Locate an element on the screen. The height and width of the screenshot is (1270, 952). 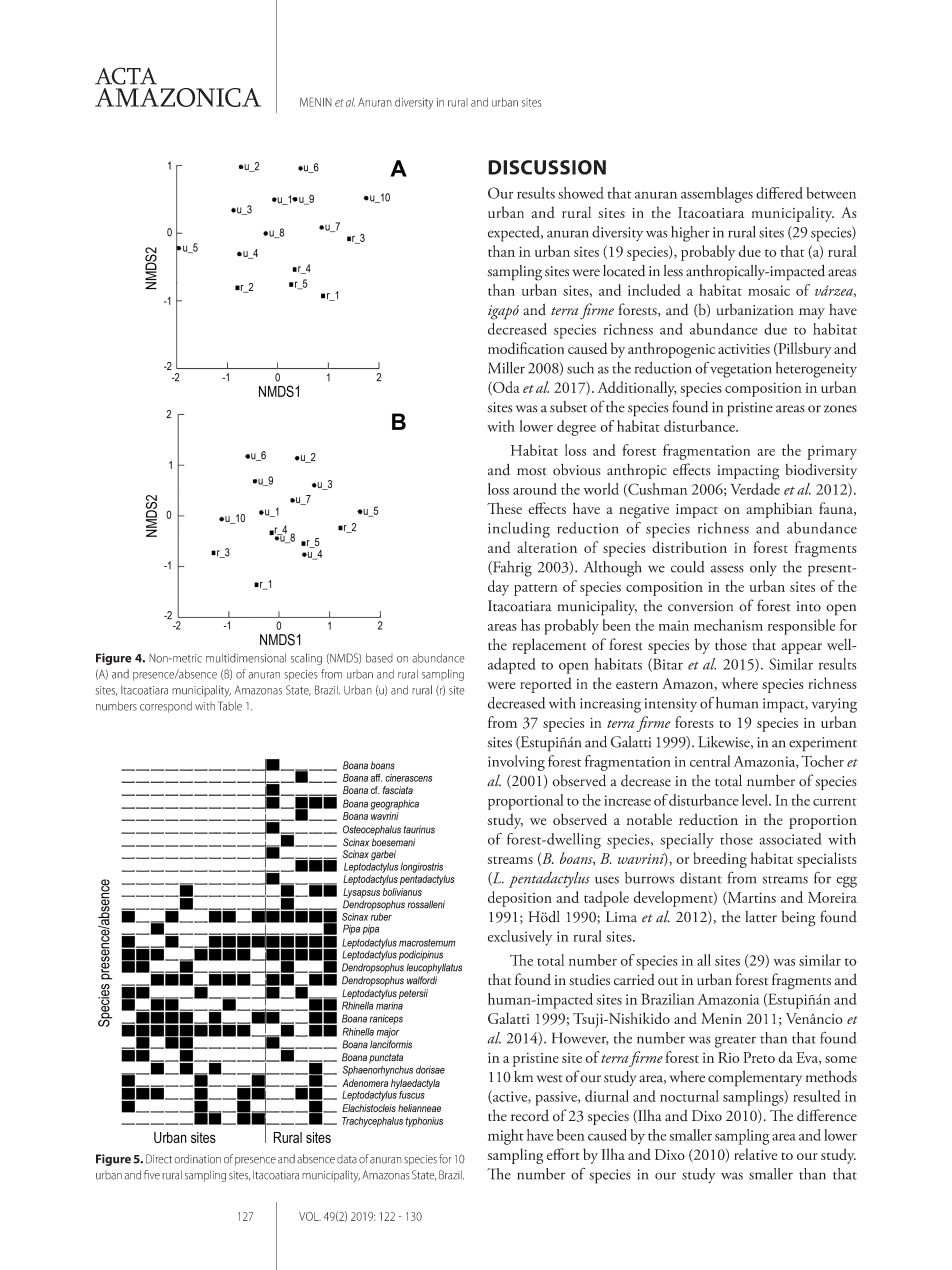
mechanism is located at coordinates (728, 625).
